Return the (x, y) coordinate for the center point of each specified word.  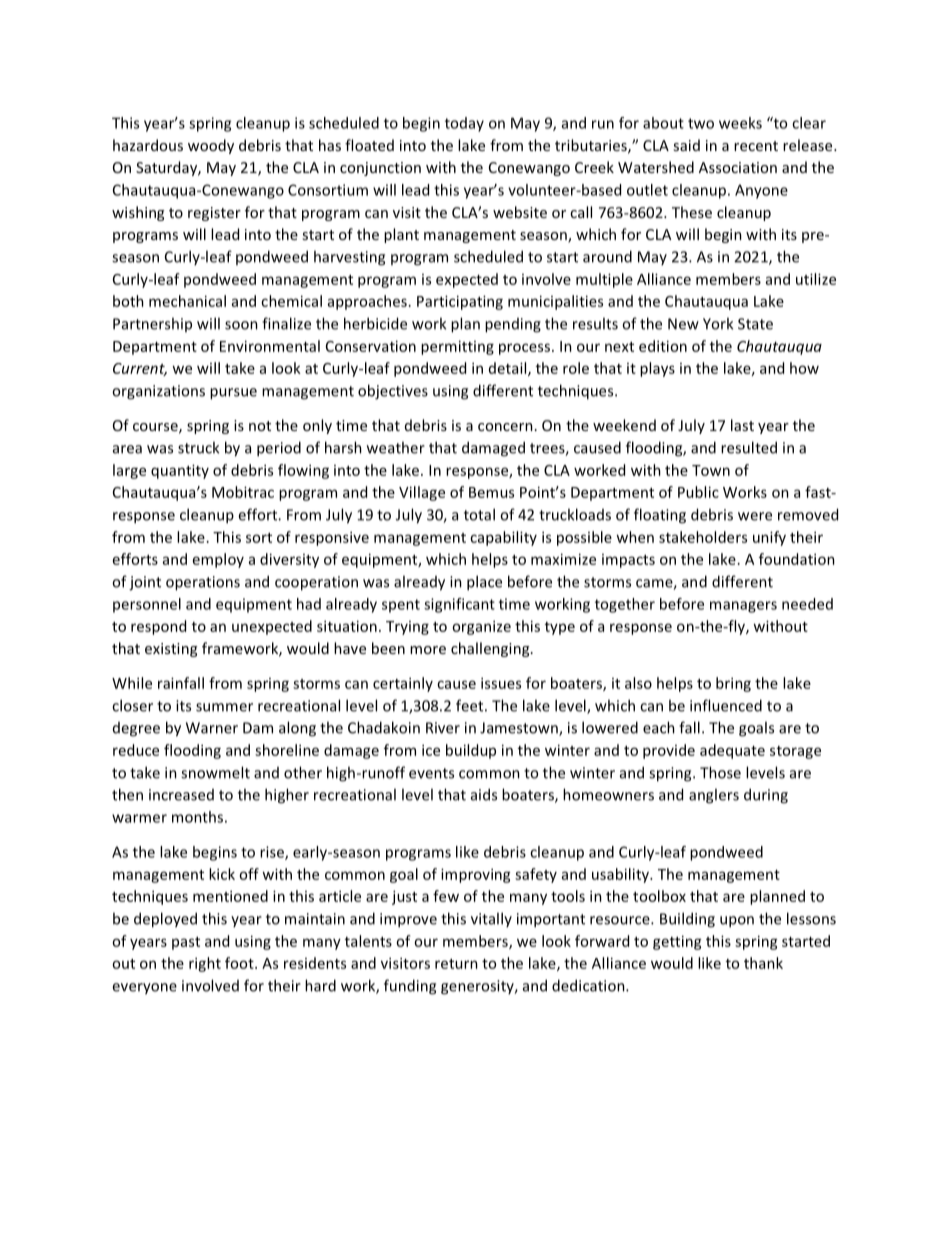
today (464, 124)
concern (505, 427)
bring (733, 684)
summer (224, 707)
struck (198, 447)
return (456, 964)
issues (501, 683)
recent (756, 146)
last (742, 425)
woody (211, 146)
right (205, 964)
